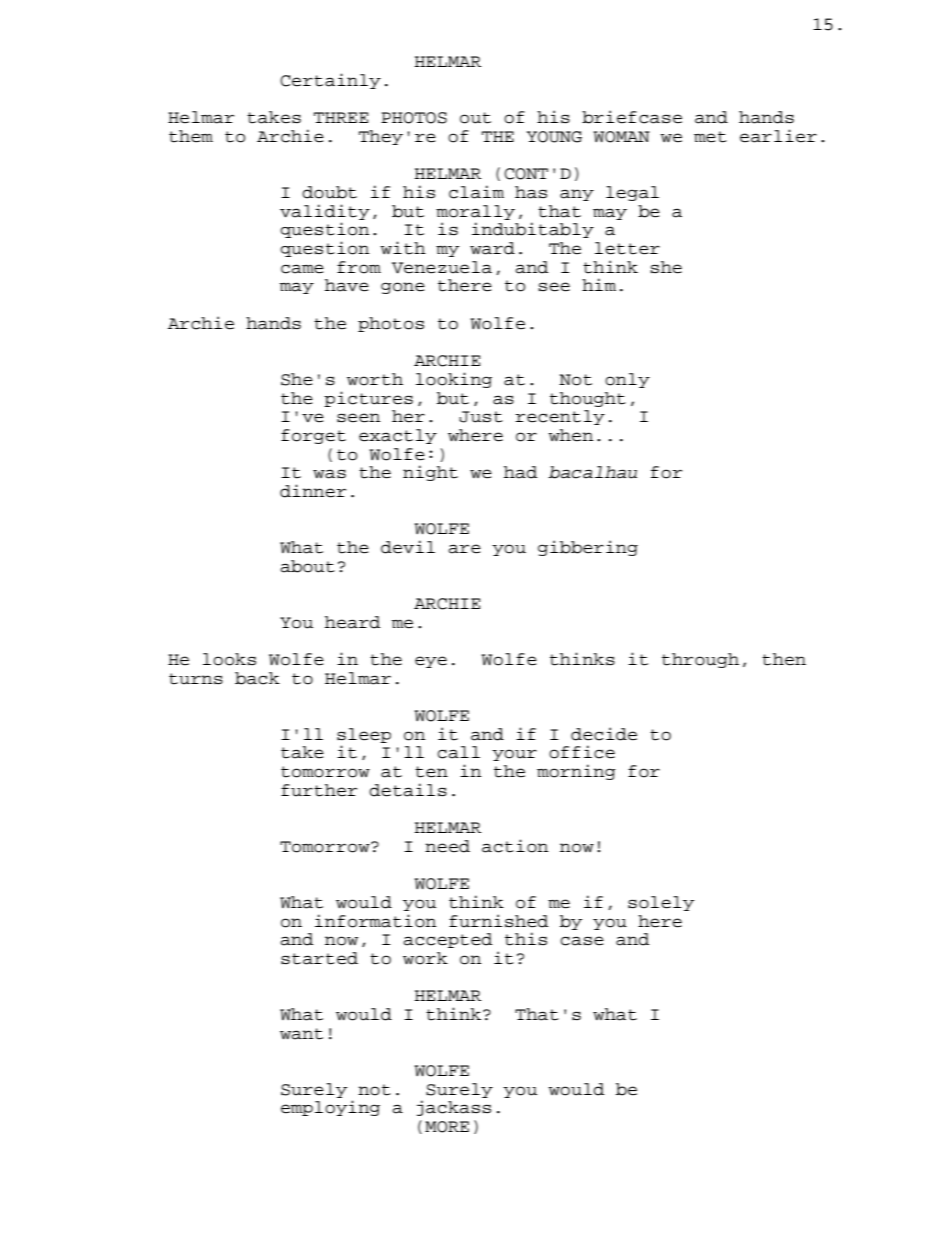  Describe the element at coordinates (700, 660) in the page. I see `through` at that location.
